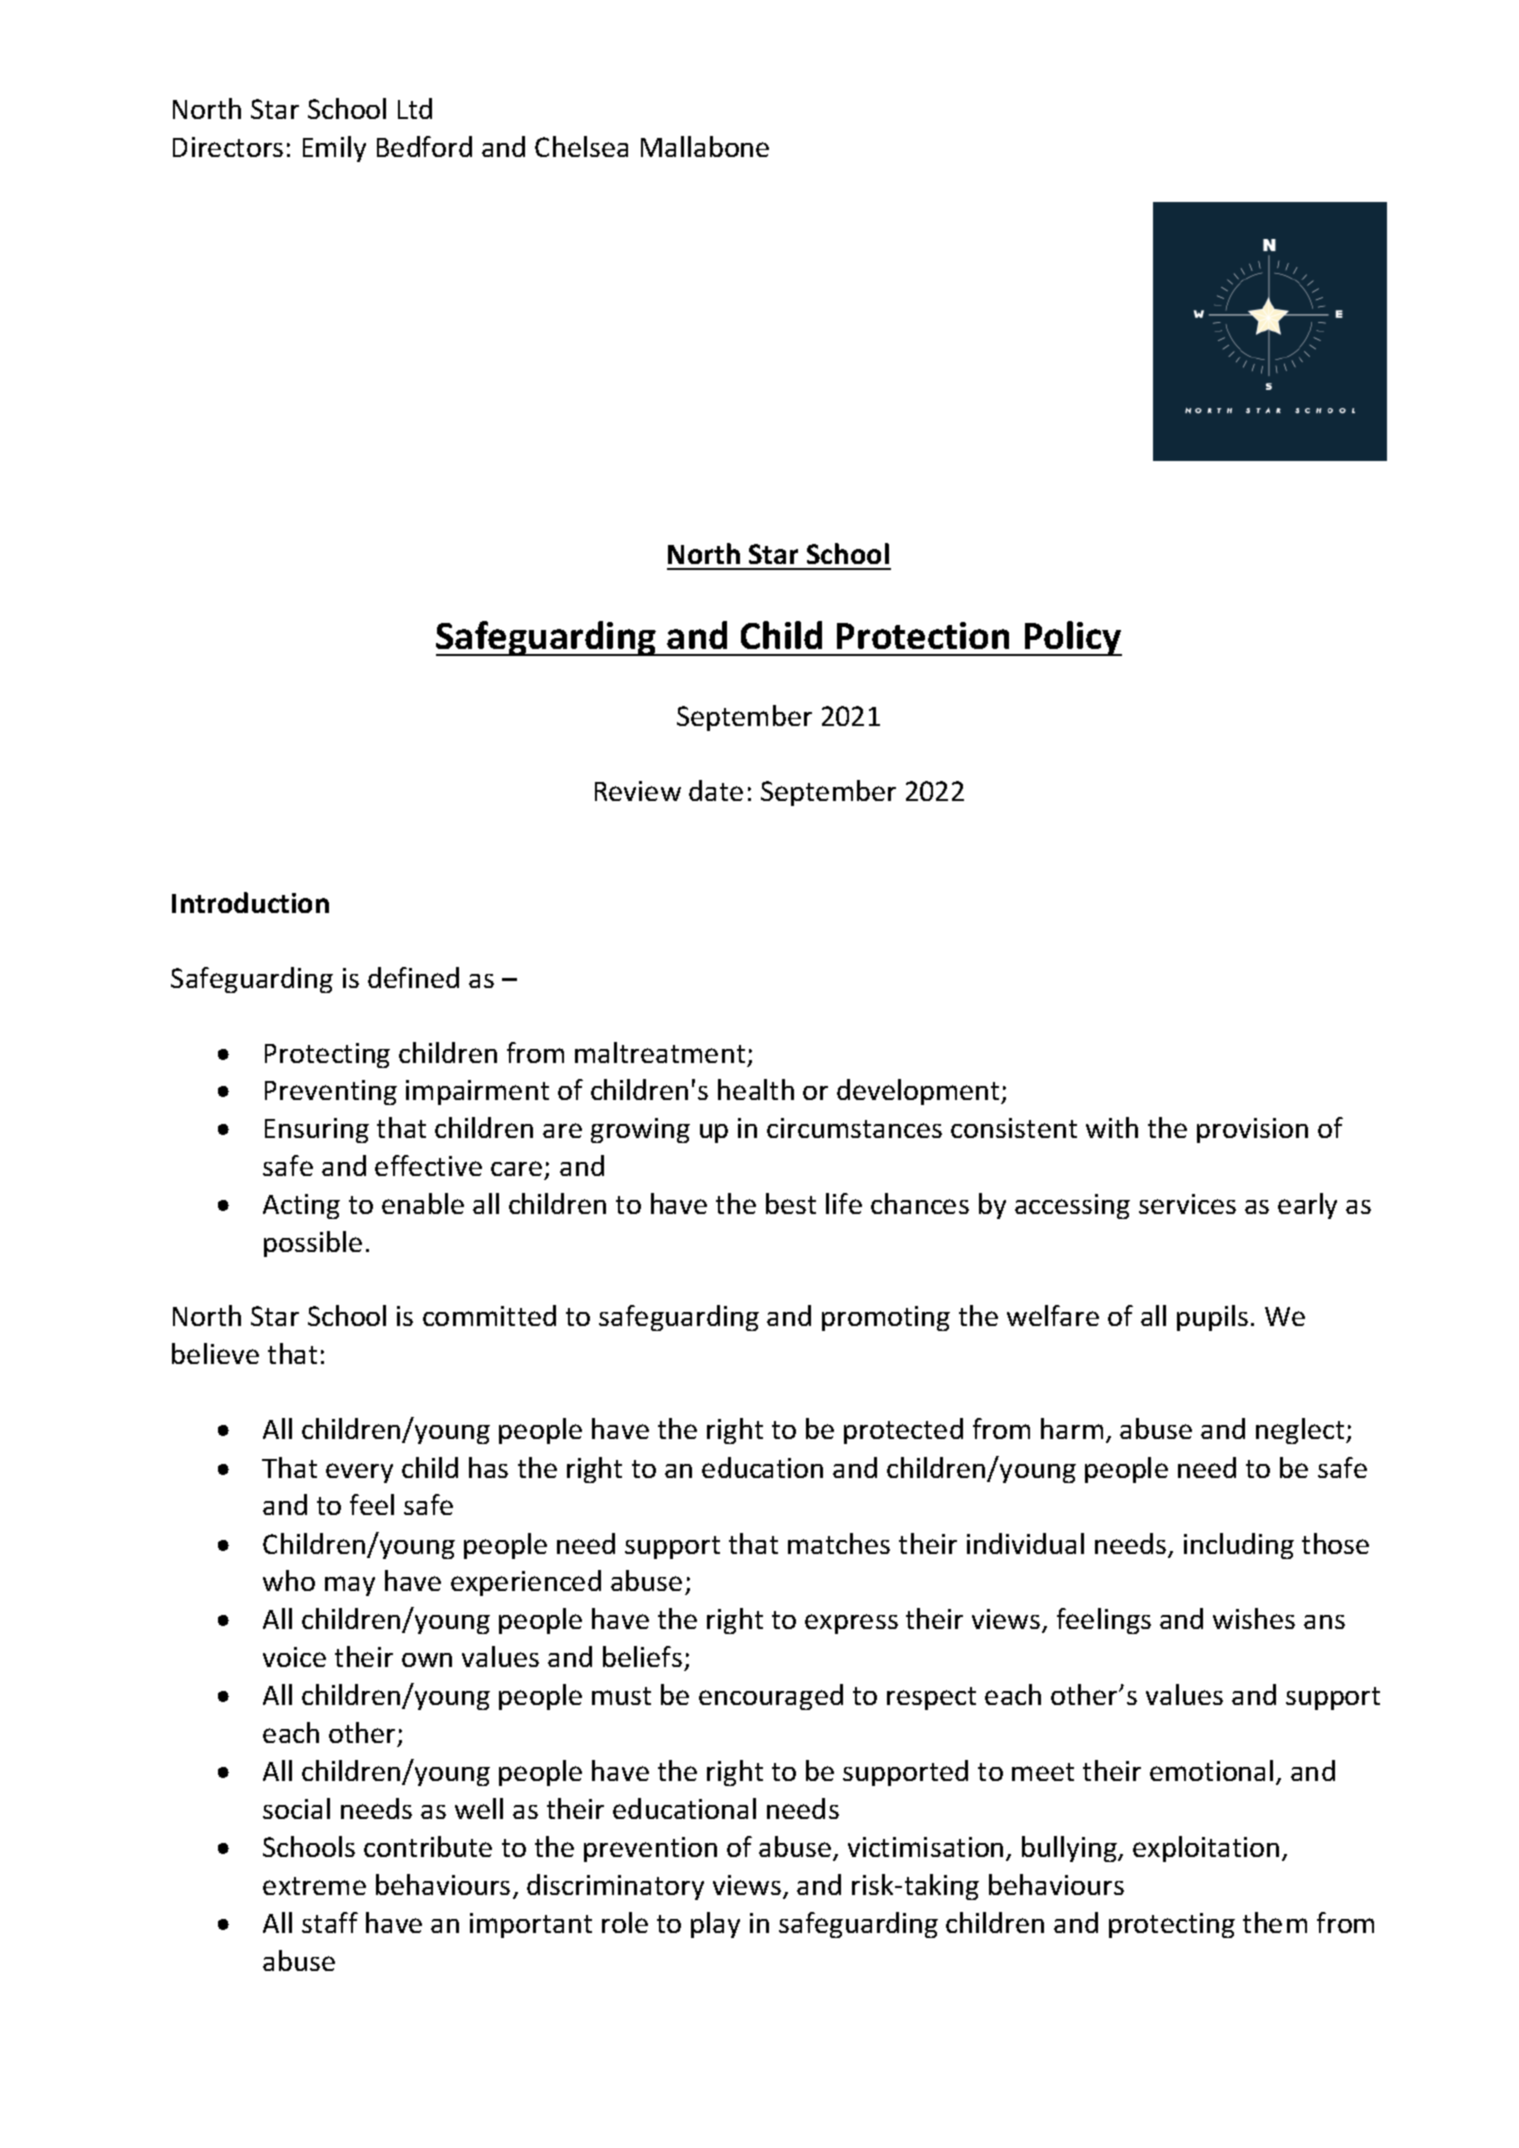  I want to click on extreme, so click(314, 1886).
